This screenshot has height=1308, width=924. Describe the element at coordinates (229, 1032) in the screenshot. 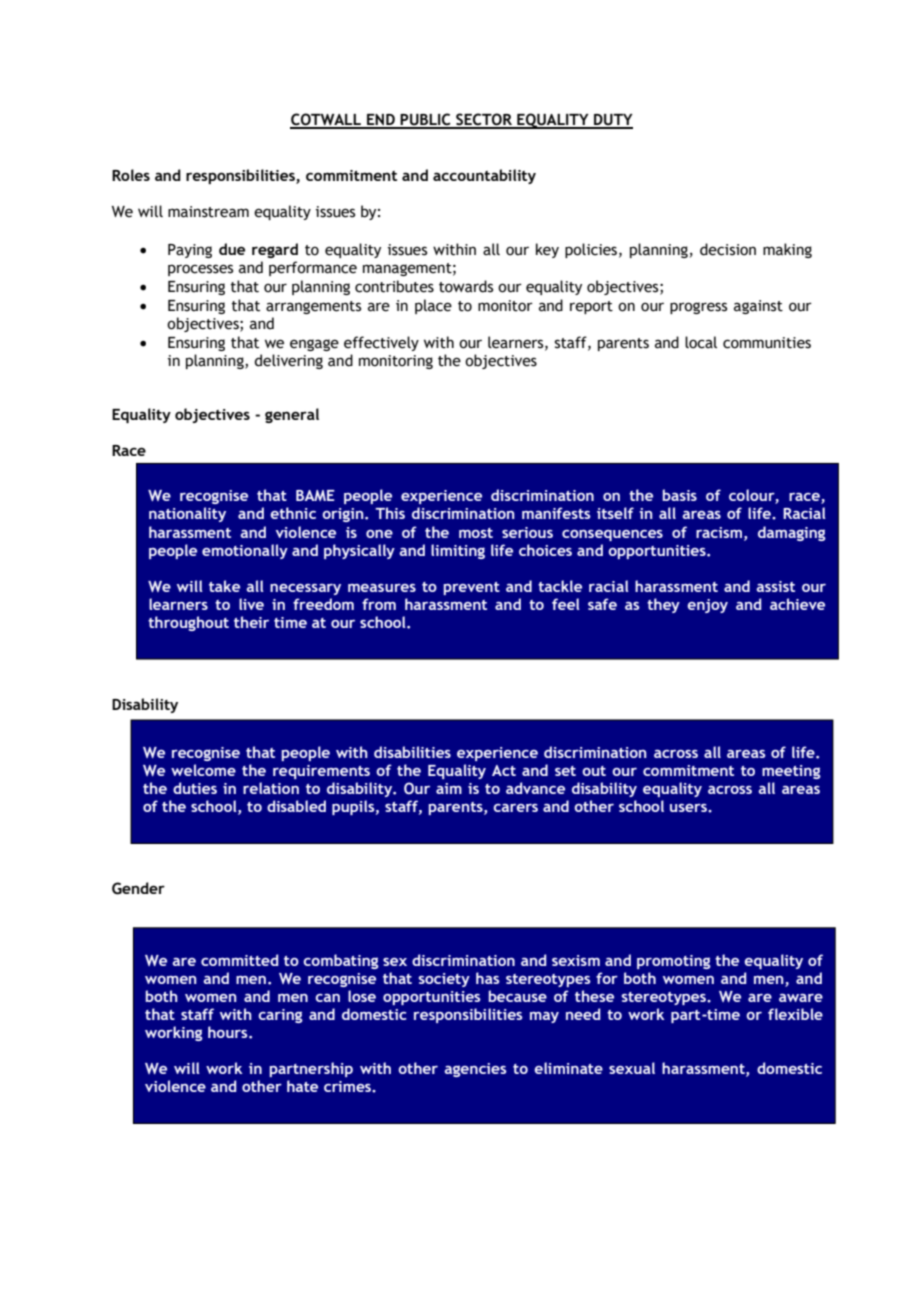

I see `hours` at that location.
